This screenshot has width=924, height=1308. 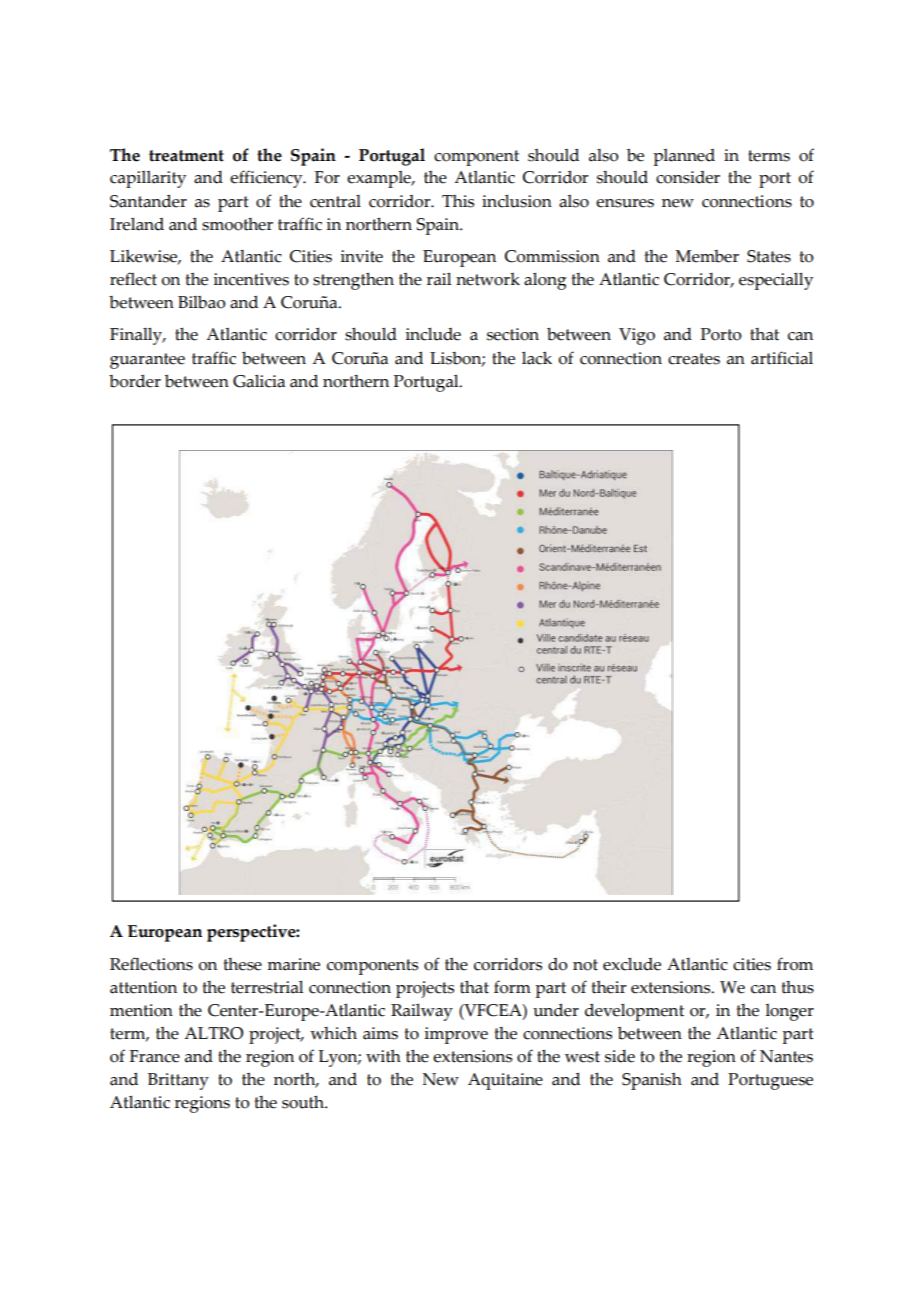 What do you see at coordinates (652, 1081) in the screenshot?
I see `Spanish` at bounding box center [652, 1081].
